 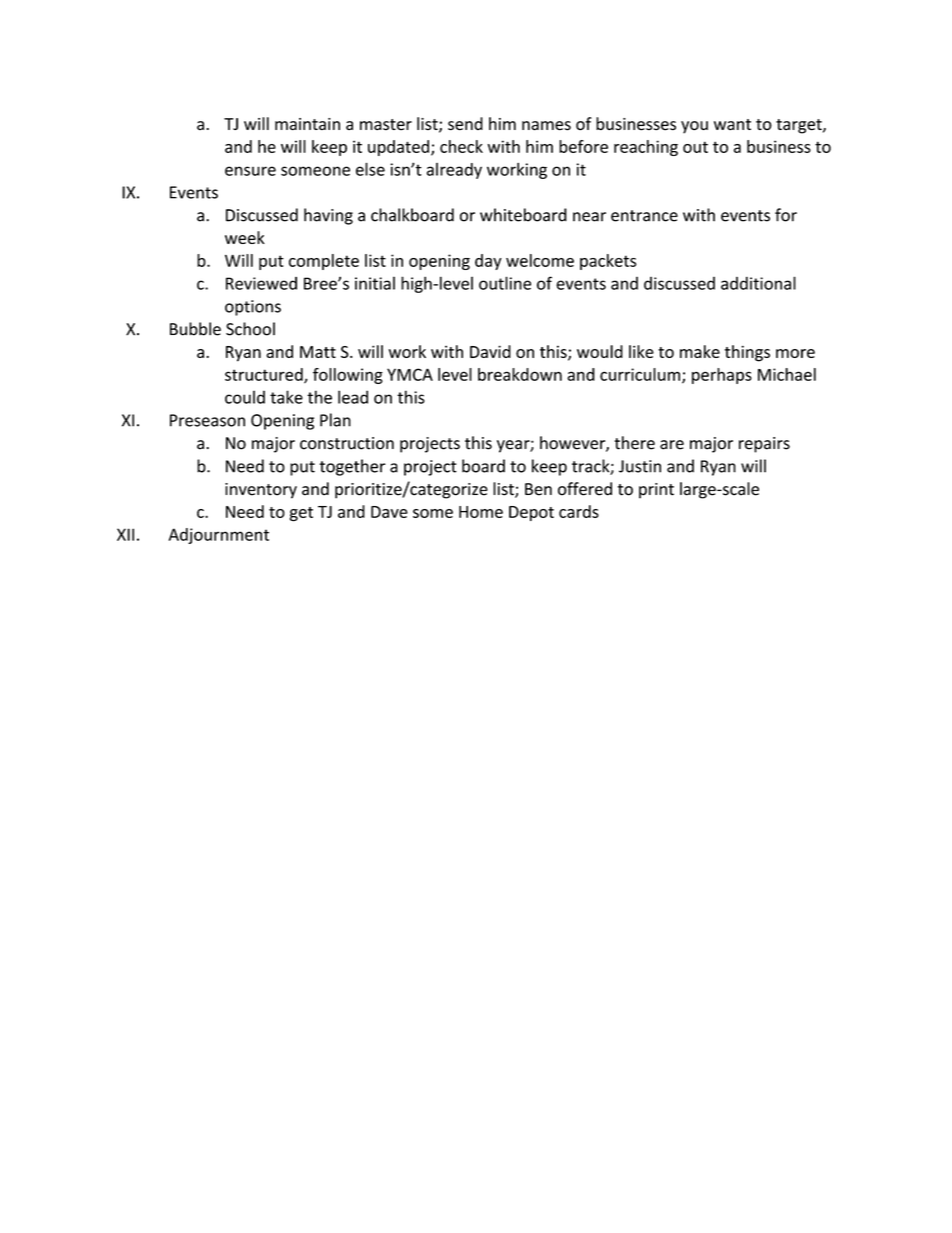 I want to click on Home, so click(x=481, y=512).
